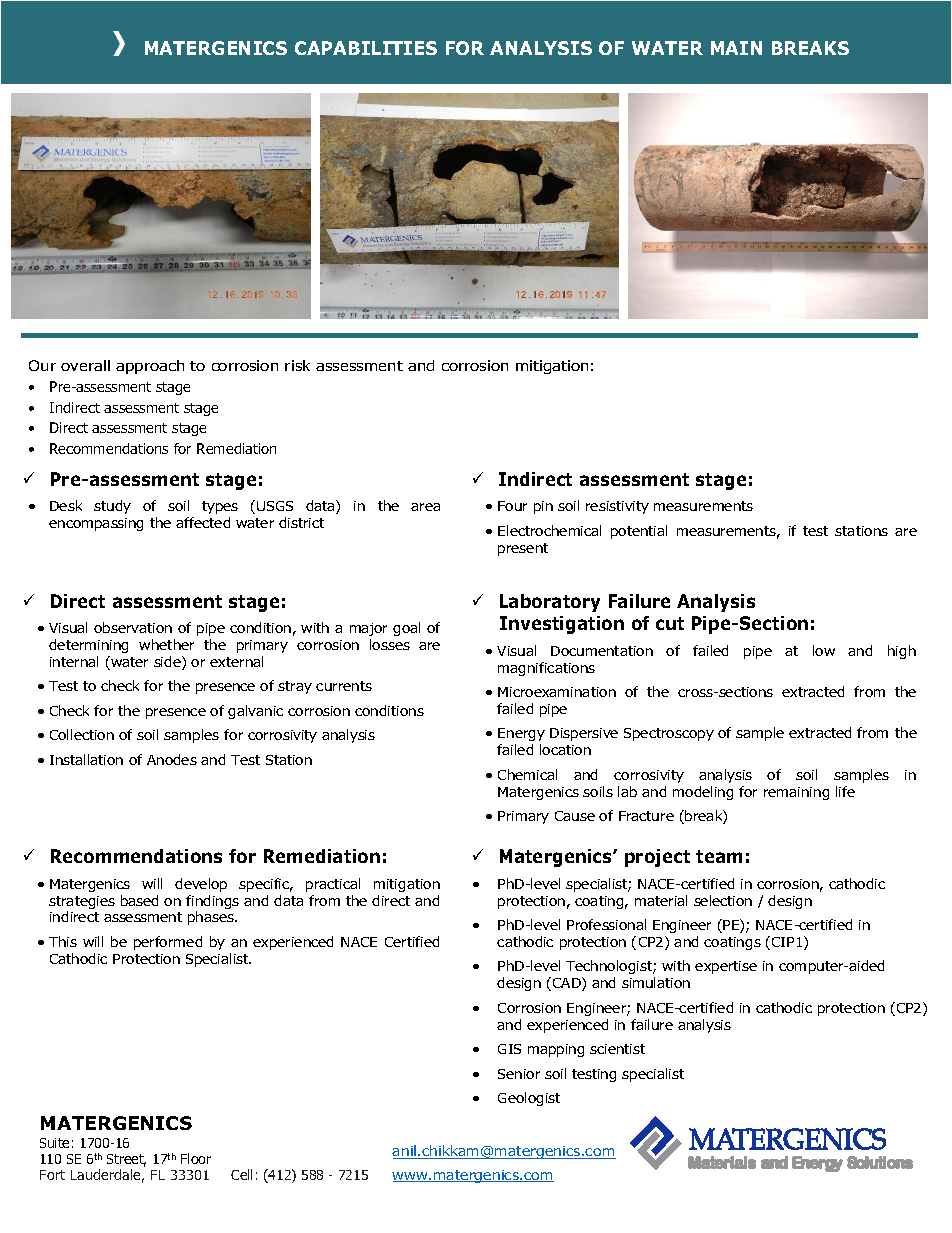 This screenshot has height=1233, width=952. I want to click on Laboratory, so click(550, 603).
